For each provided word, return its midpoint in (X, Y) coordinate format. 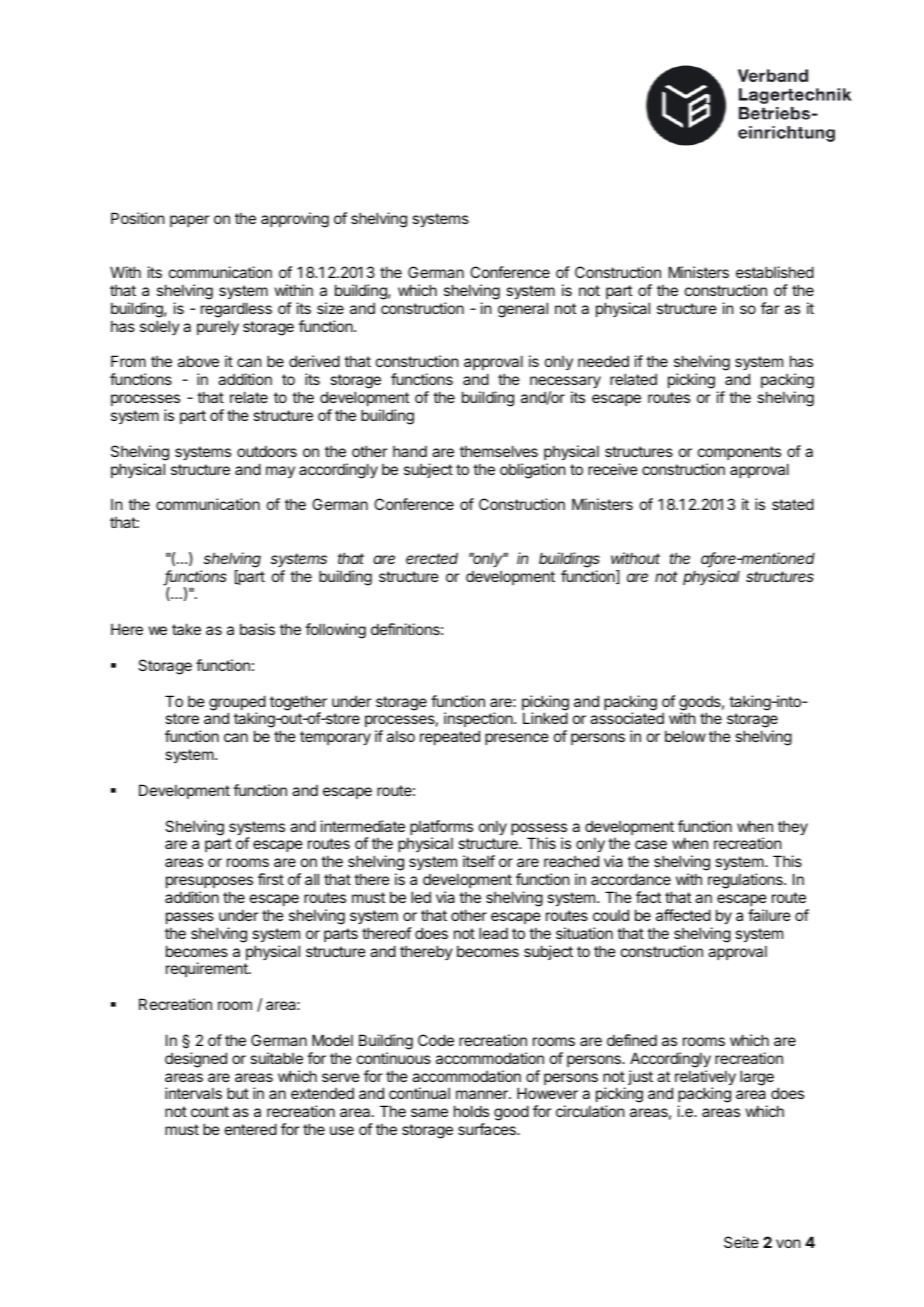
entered (251, 1129)
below (685, 736)
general (523, 310)
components (739, 453)
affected (683, 915)
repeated (450, 737)
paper (189, 221)
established (775, 272)
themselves (499, 451)
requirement (208, 969)
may (280, 472)
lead (493, 933)
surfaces (488, 1129)
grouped (237, 704)
